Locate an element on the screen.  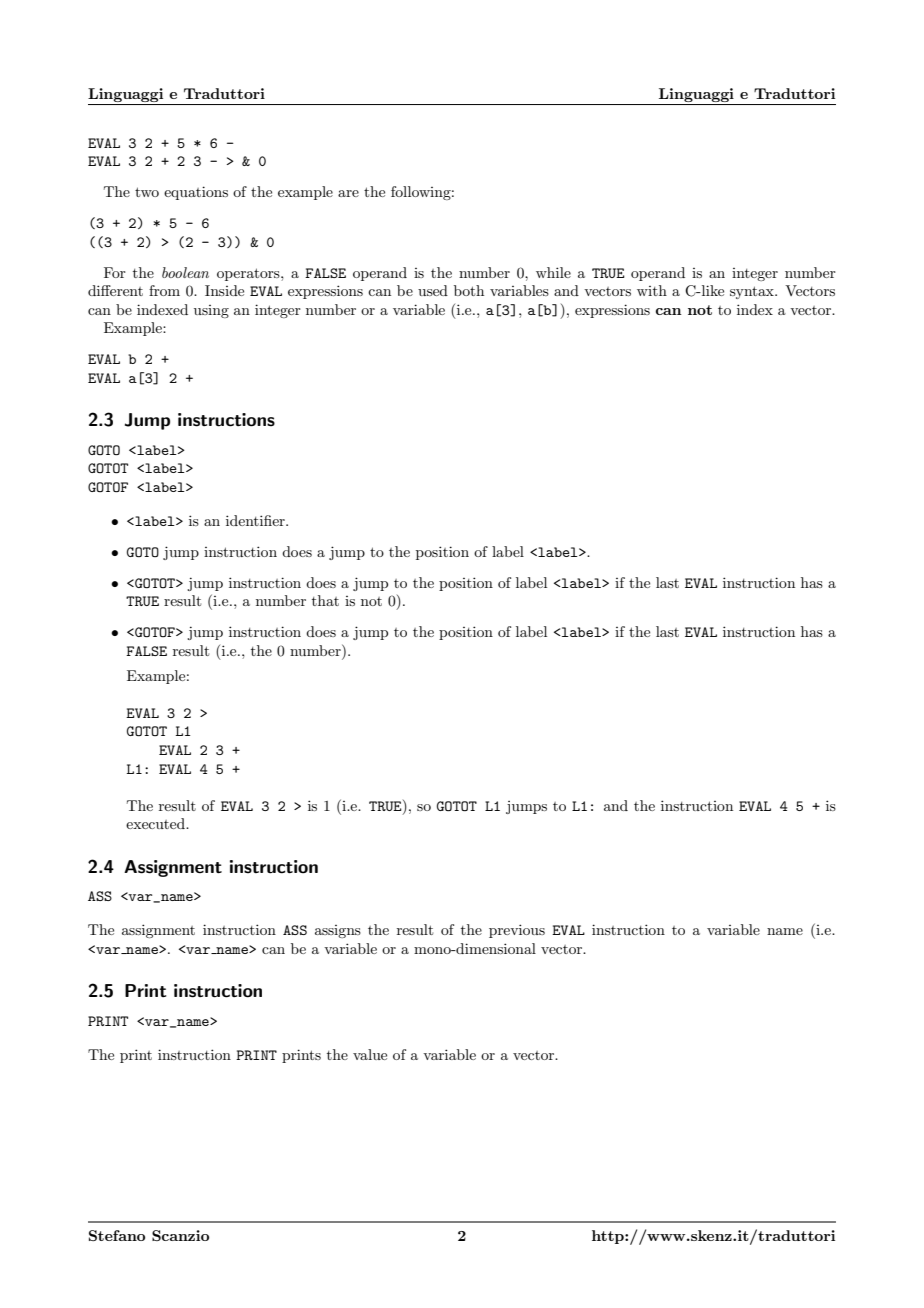
that is located at coordinates (325, 600).
